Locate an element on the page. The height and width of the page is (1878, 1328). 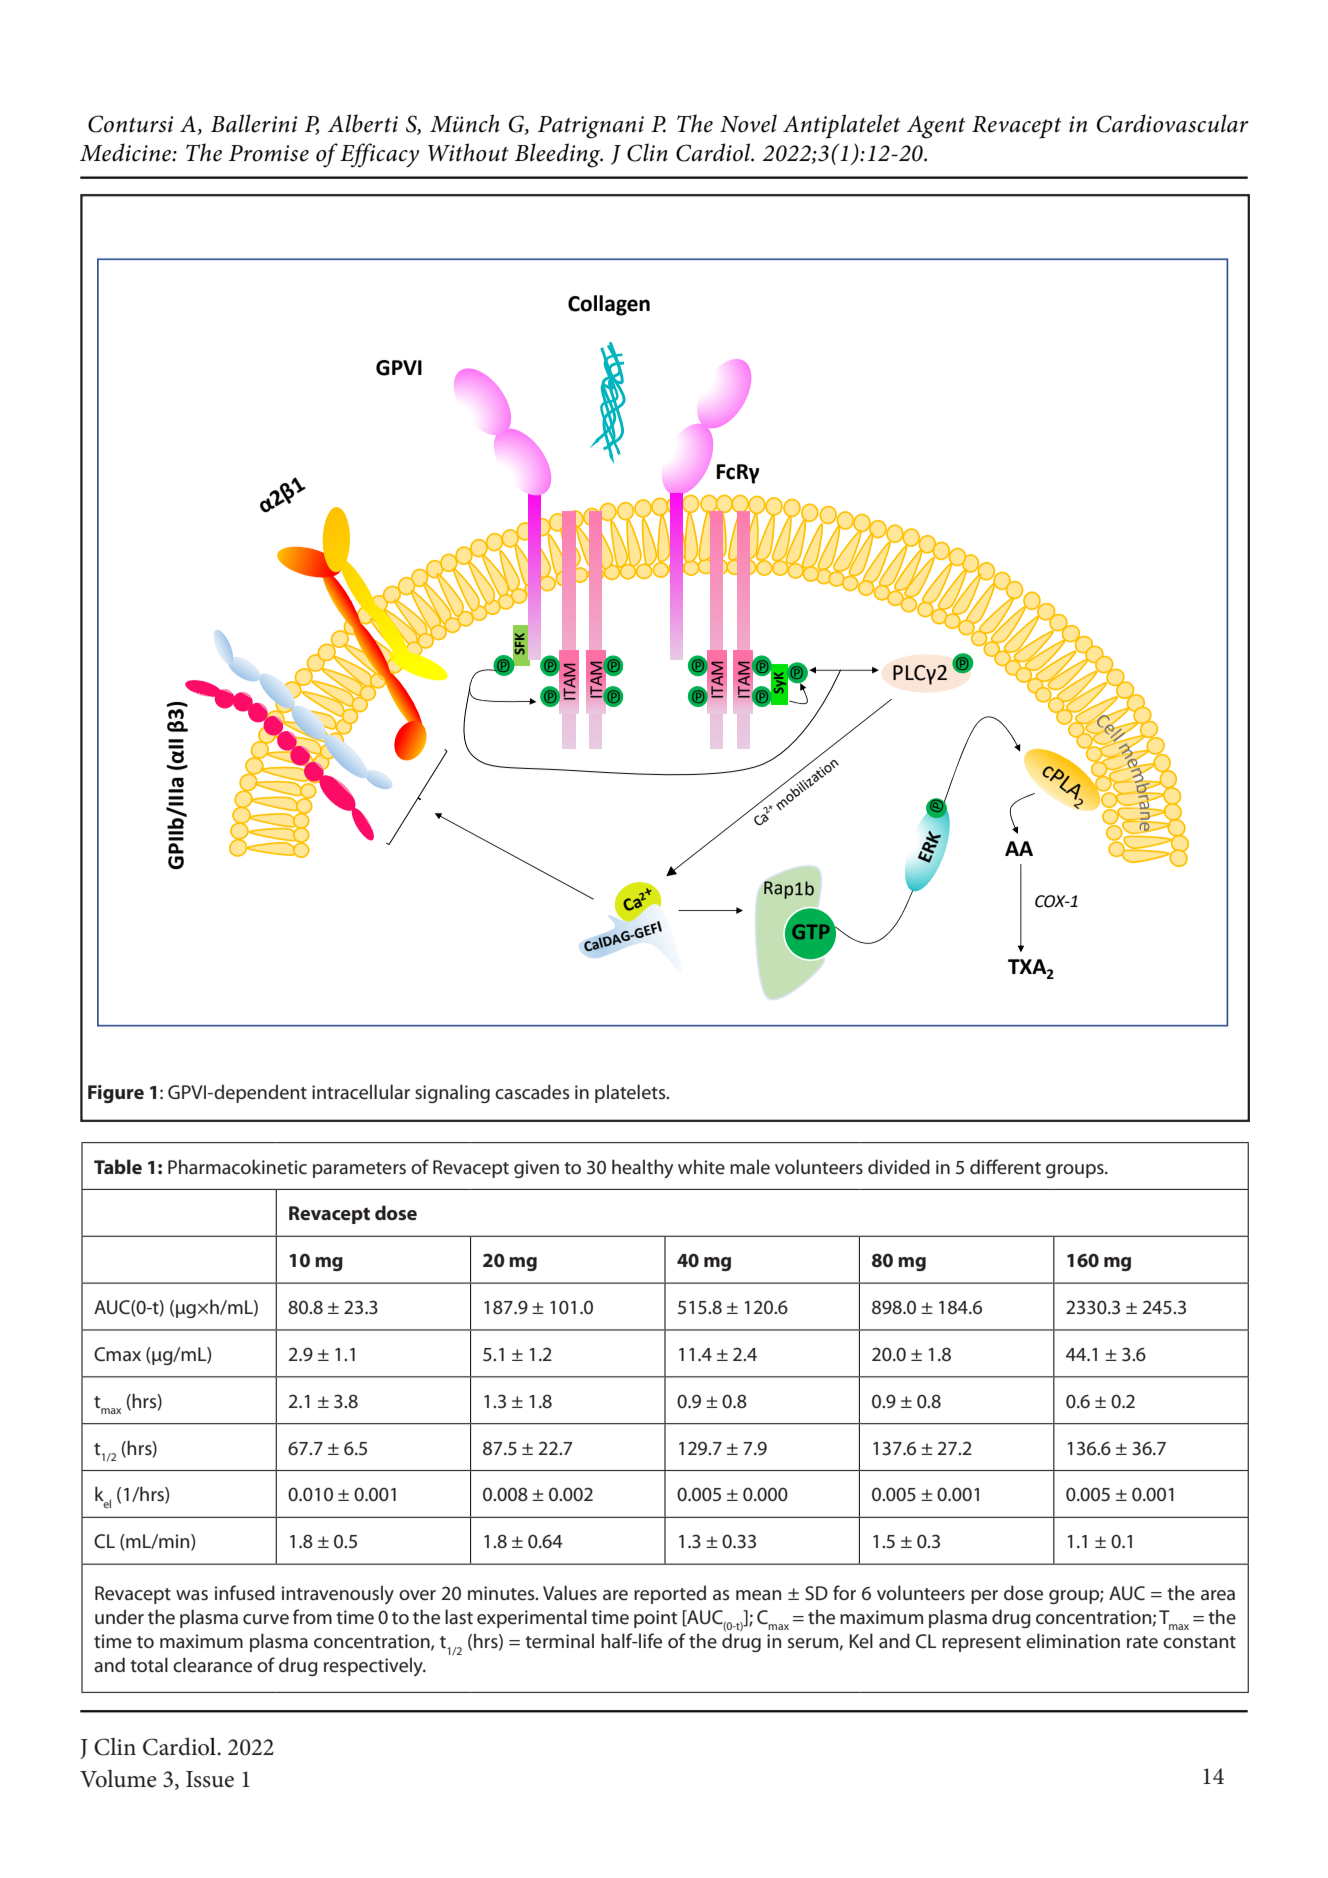
Issue is located at coordinates (210, 1779).
